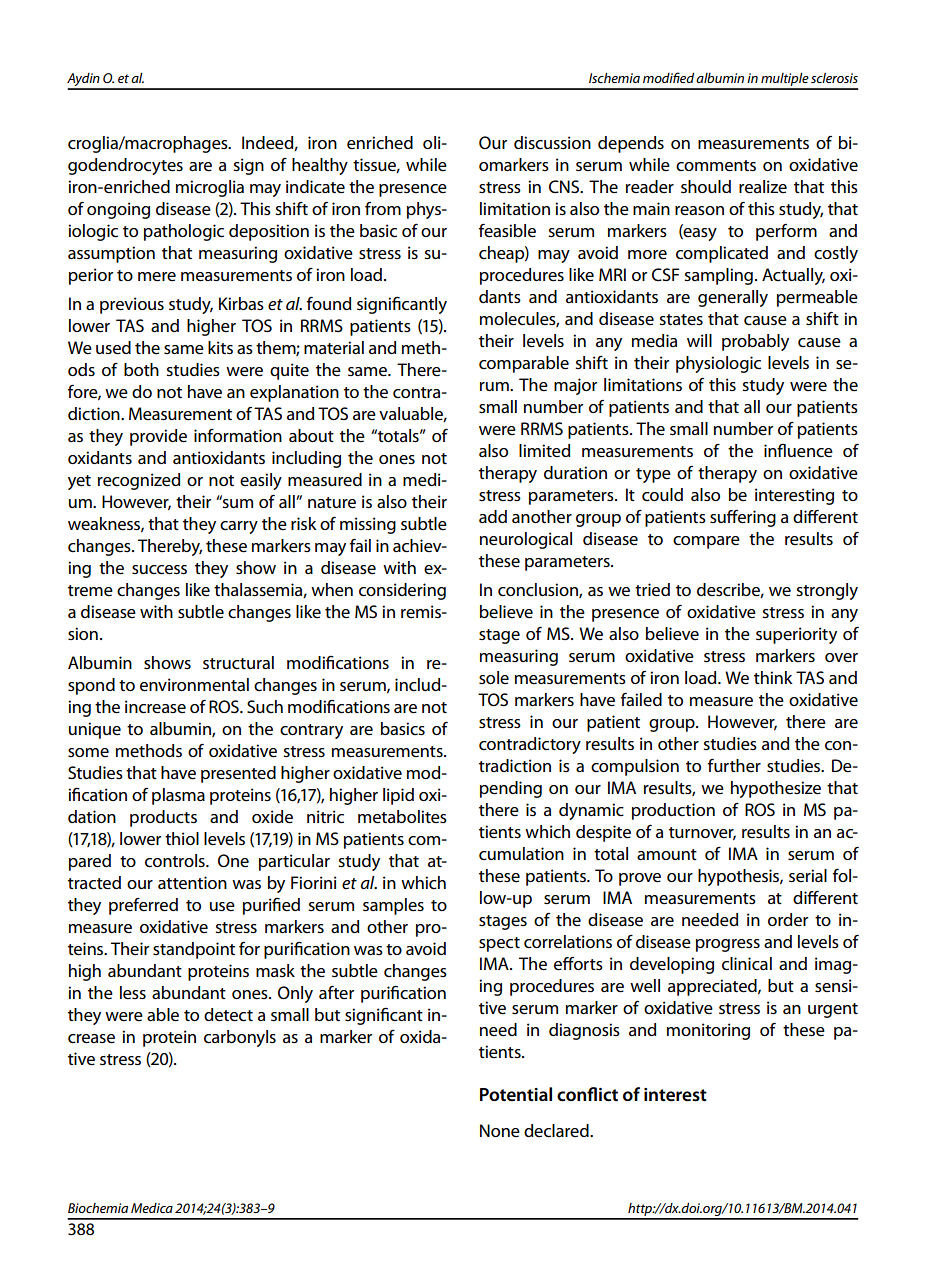 The width and height of the document is (926, 1288). What do you see at coordinates (565, 187) in the document?
I see `CNS` at bounding box center [565, 187].
